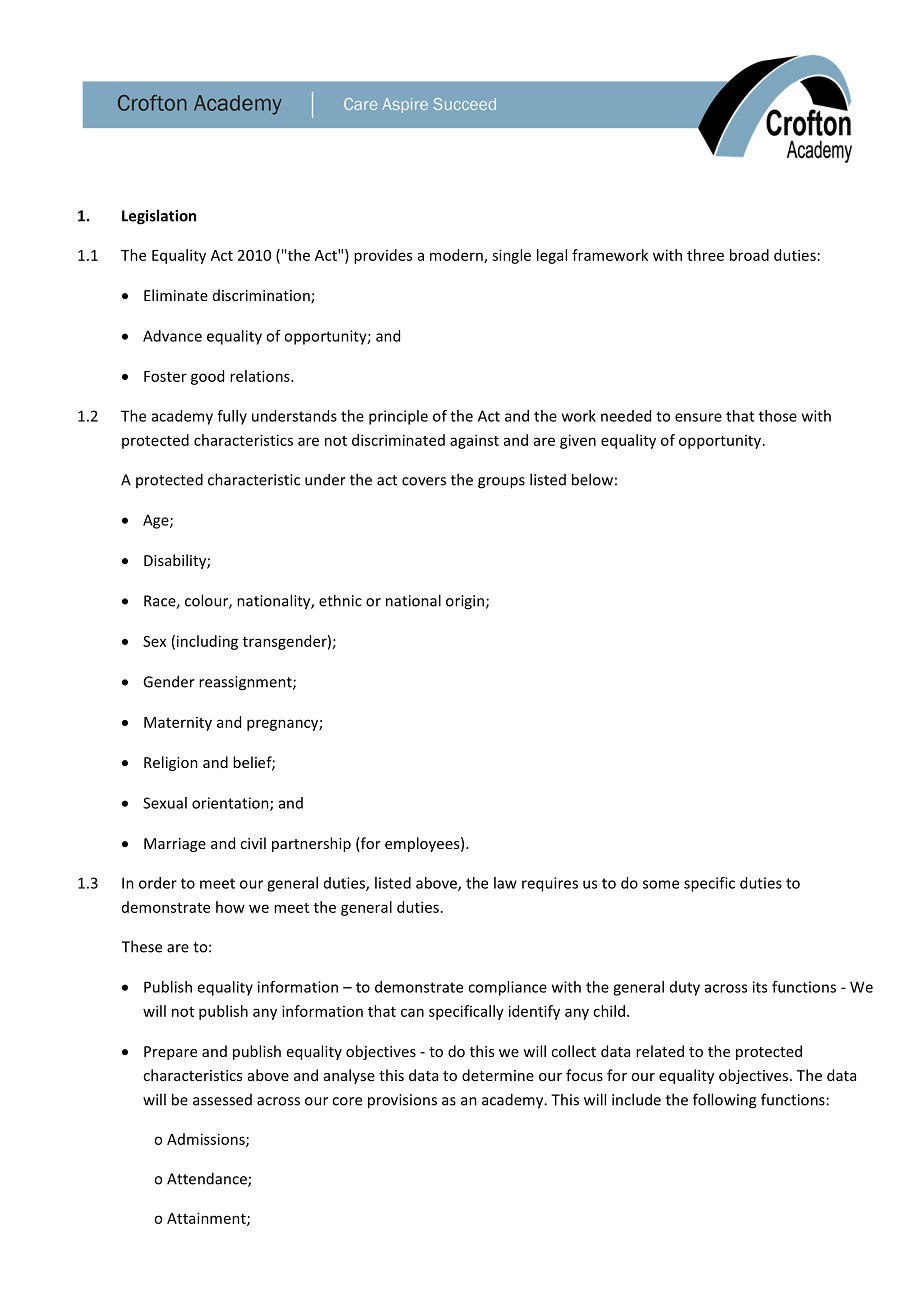 This screenshot has height=1308, width=924. What do you see at coordinates (661, 884) in the screenshot?
I see `some` at bounding box center [661, 884].
